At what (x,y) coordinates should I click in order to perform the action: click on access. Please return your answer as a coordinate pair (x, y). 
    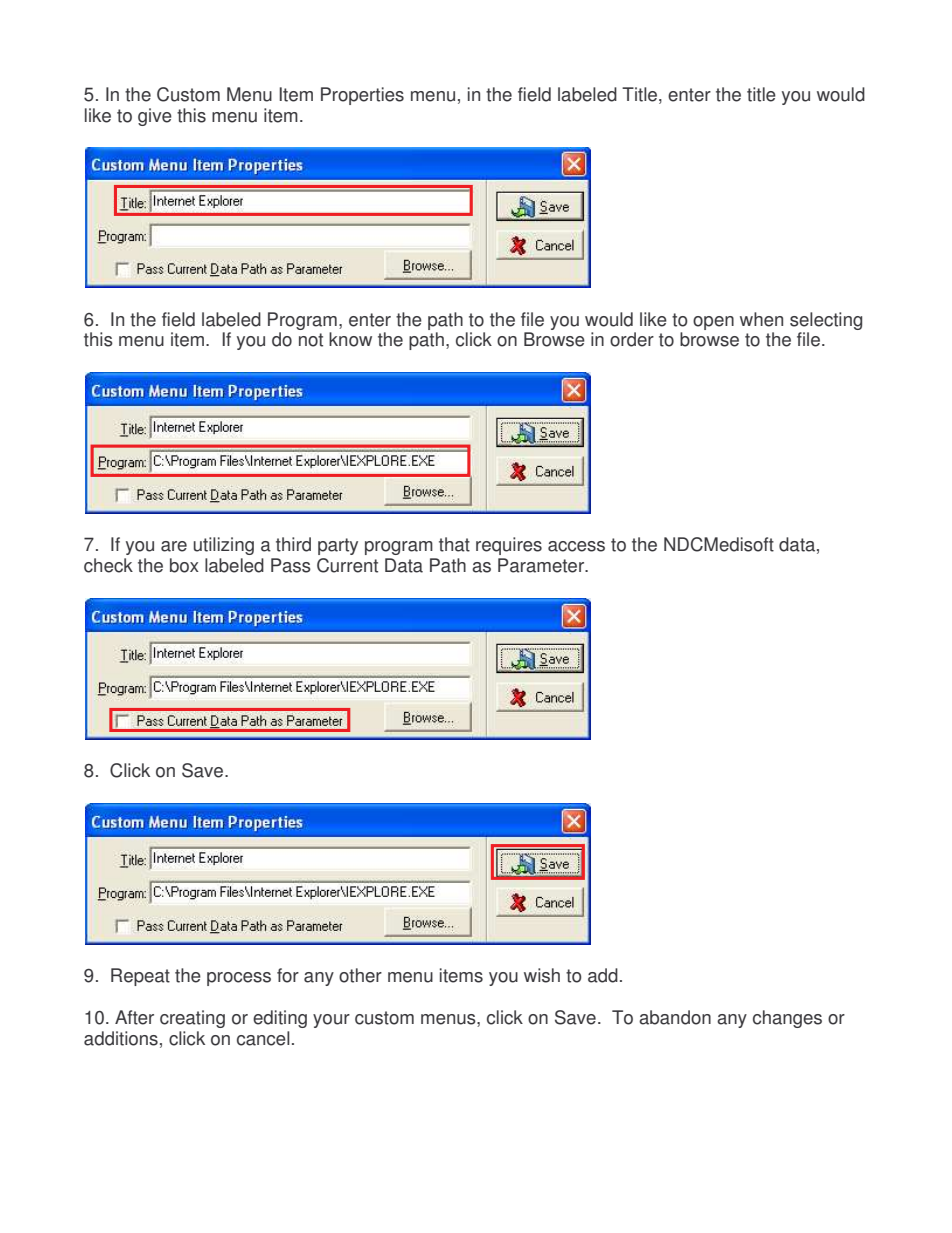
    Looking at the image, I should click on (576, 546).
